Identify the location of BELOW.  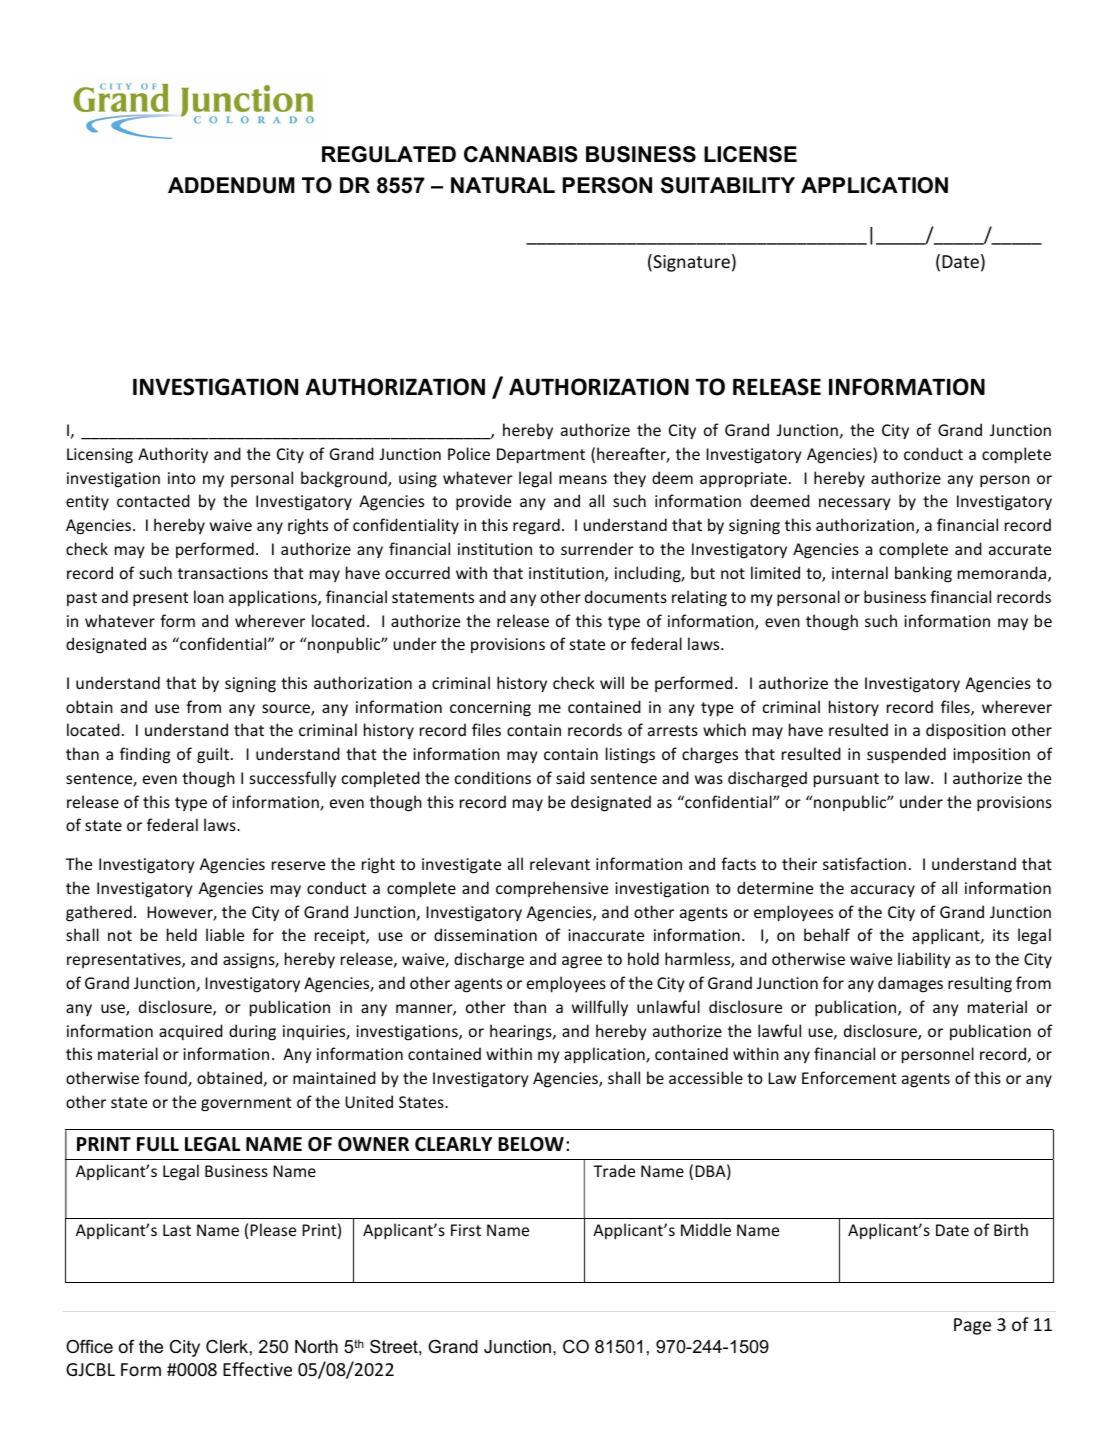
(531, 1144).
